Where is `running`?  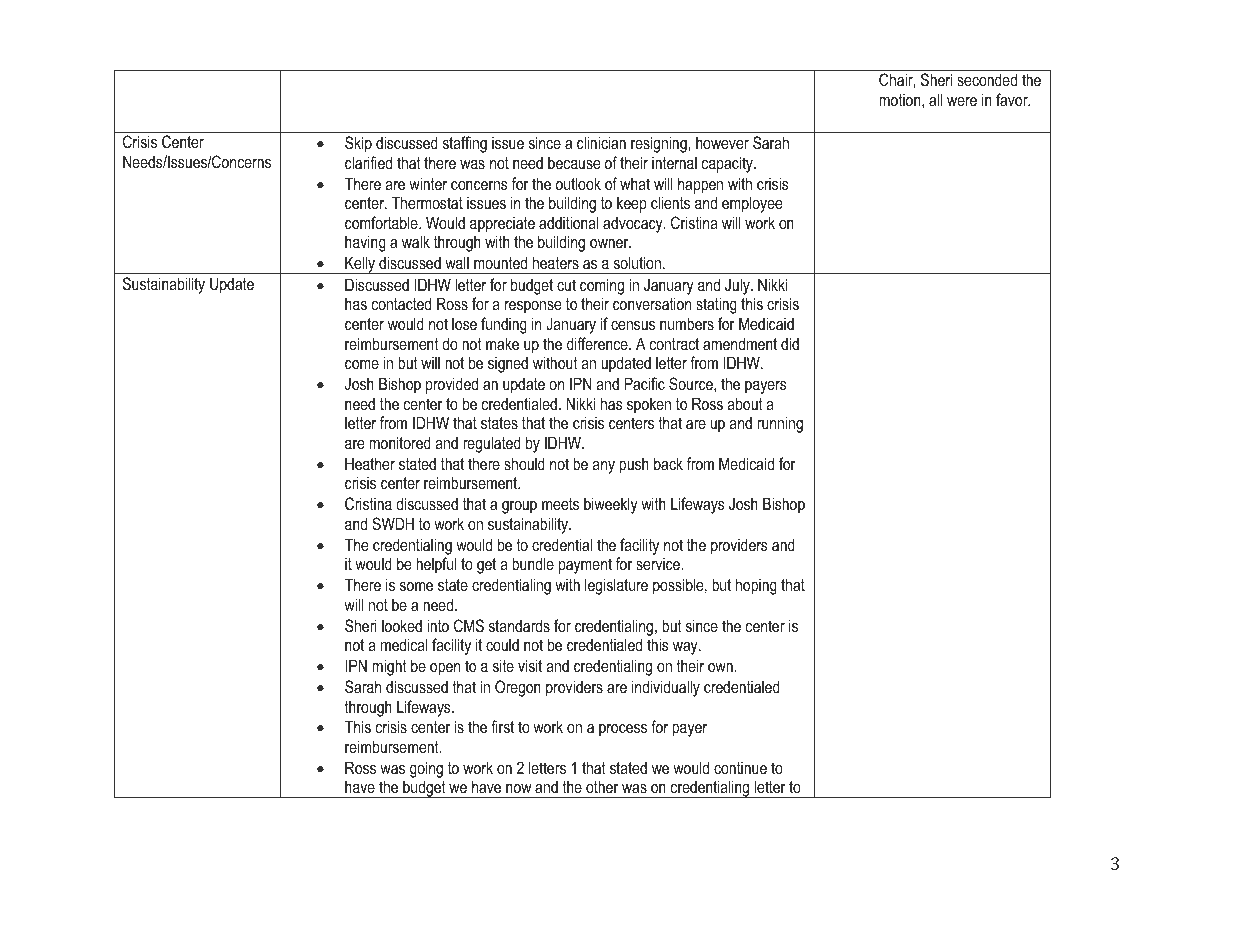
running is located at coordinates (780, 424).
